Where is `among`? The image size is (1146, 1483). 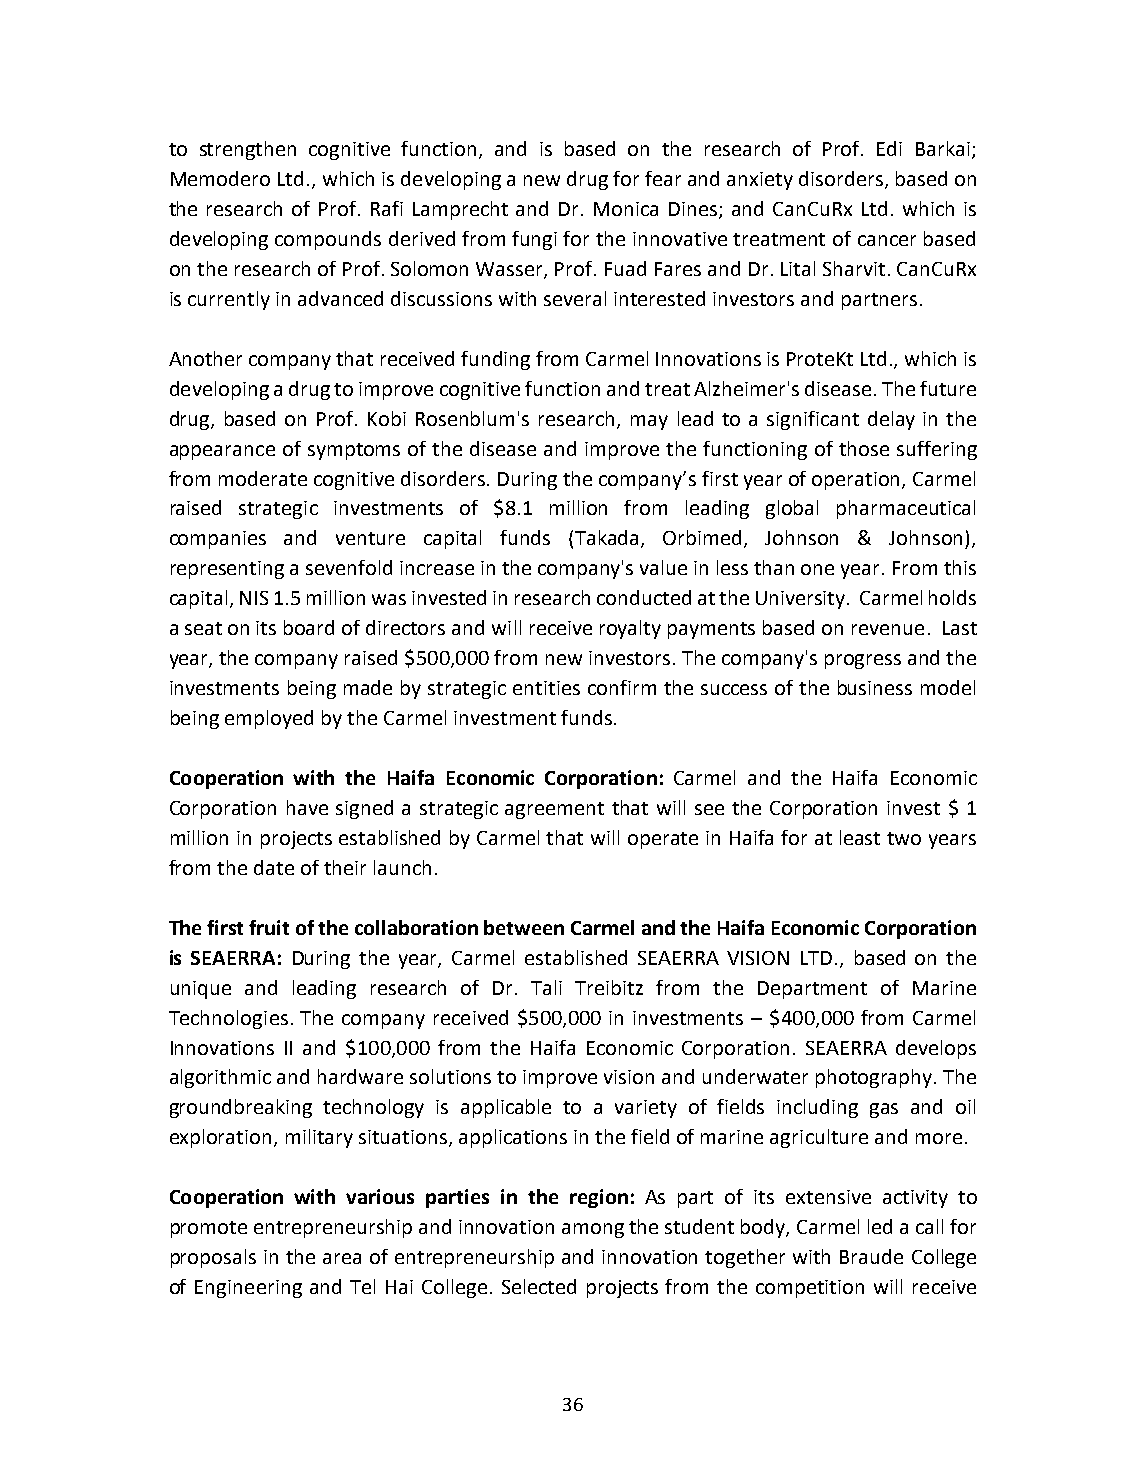 among is located at coordinates (593, 1230).
